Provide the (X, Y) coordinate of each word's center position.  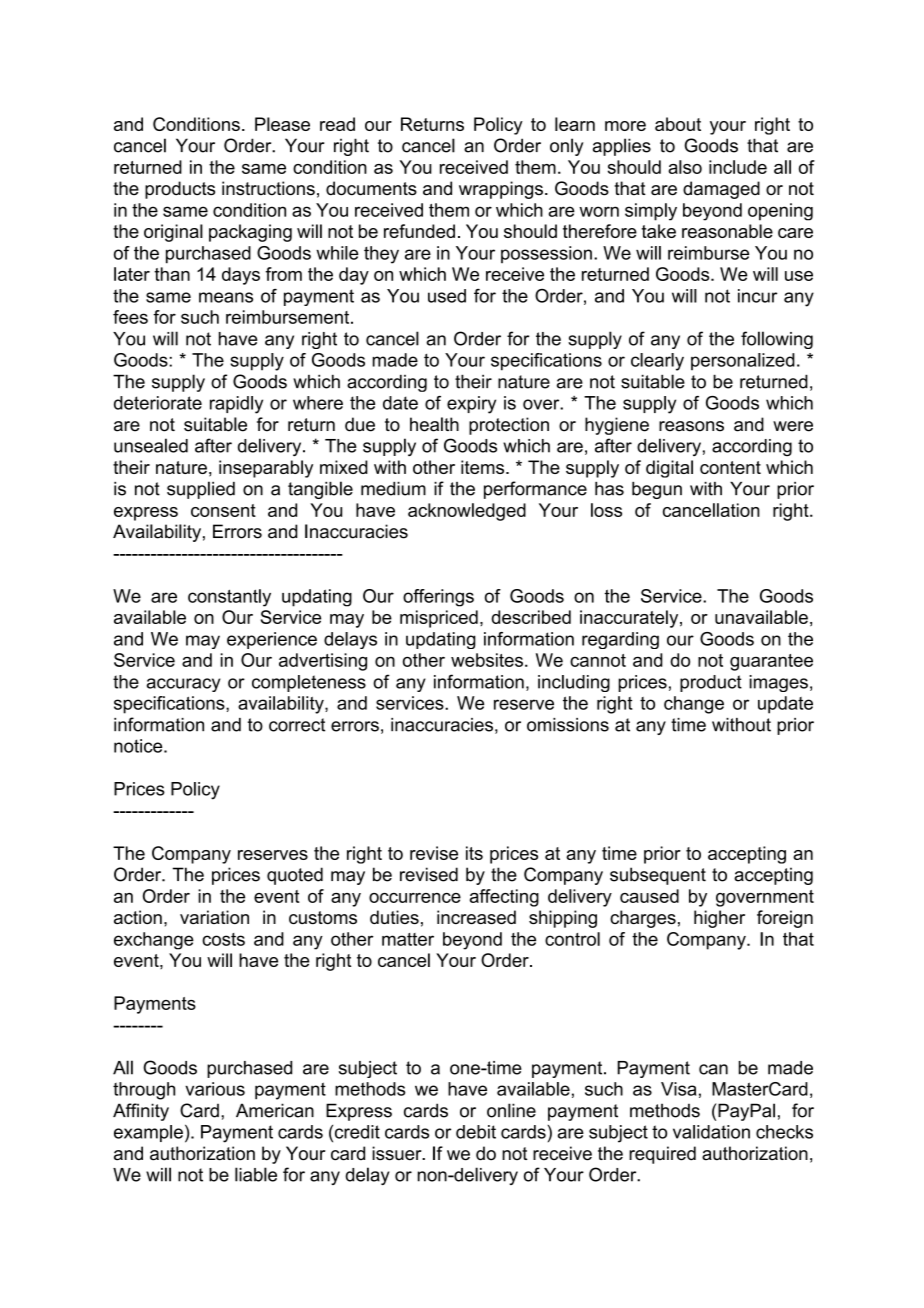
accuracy (183, 685)
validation (711, 1132)
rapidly (236, 405)
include (738, 167)
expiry (471, 405)
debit (476, 1132)
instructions (268, 188)
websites (487, 660)
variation (214, 917)
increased (476, 917)
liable (256, 1174)
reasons (691, 426)
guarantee (771, 662)
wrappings (501, 190)
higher (719, 919)
